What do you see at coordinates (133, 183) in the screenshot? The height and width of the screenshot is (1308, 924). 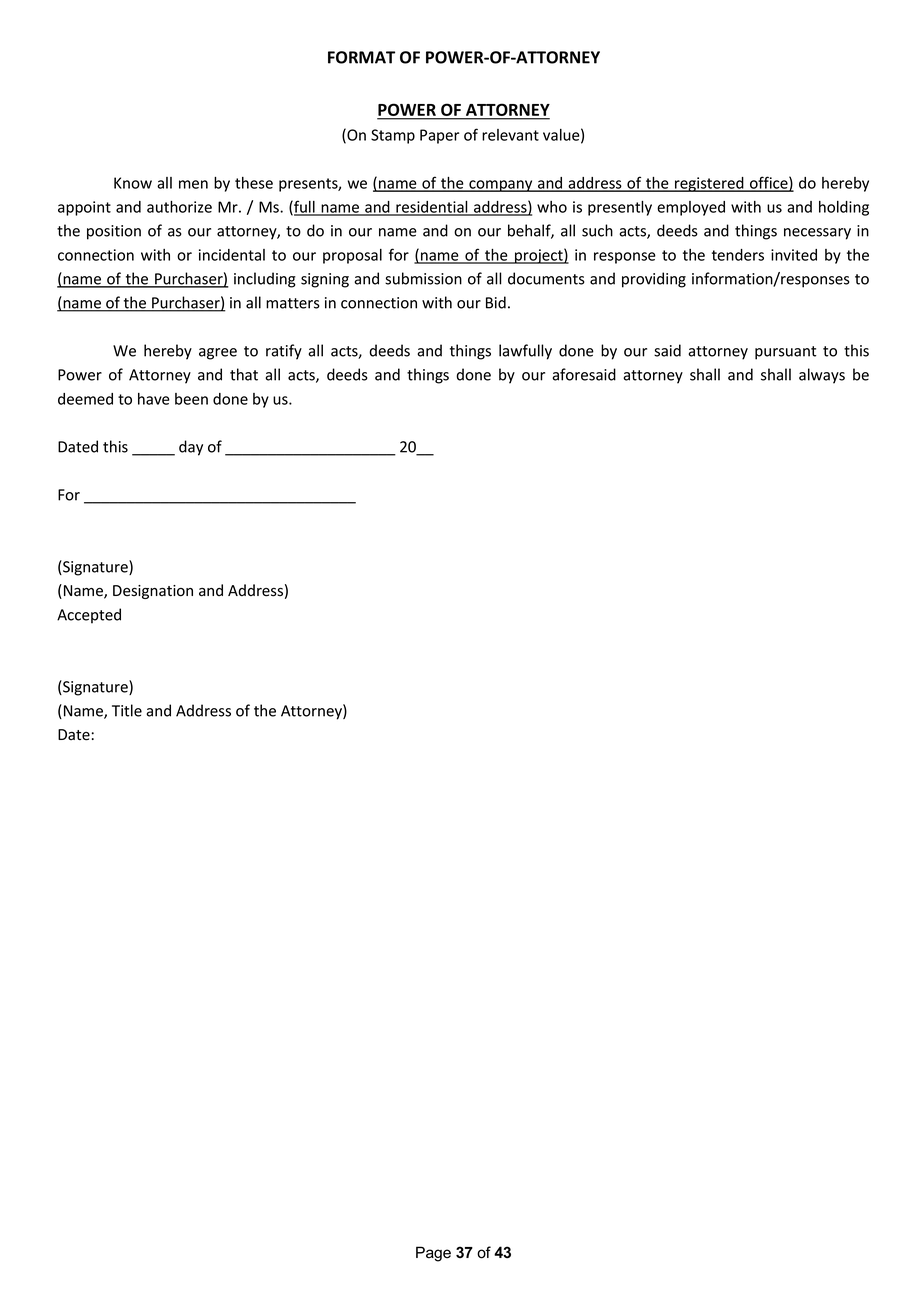 I see `Know` at bounding box center [133, 183].
